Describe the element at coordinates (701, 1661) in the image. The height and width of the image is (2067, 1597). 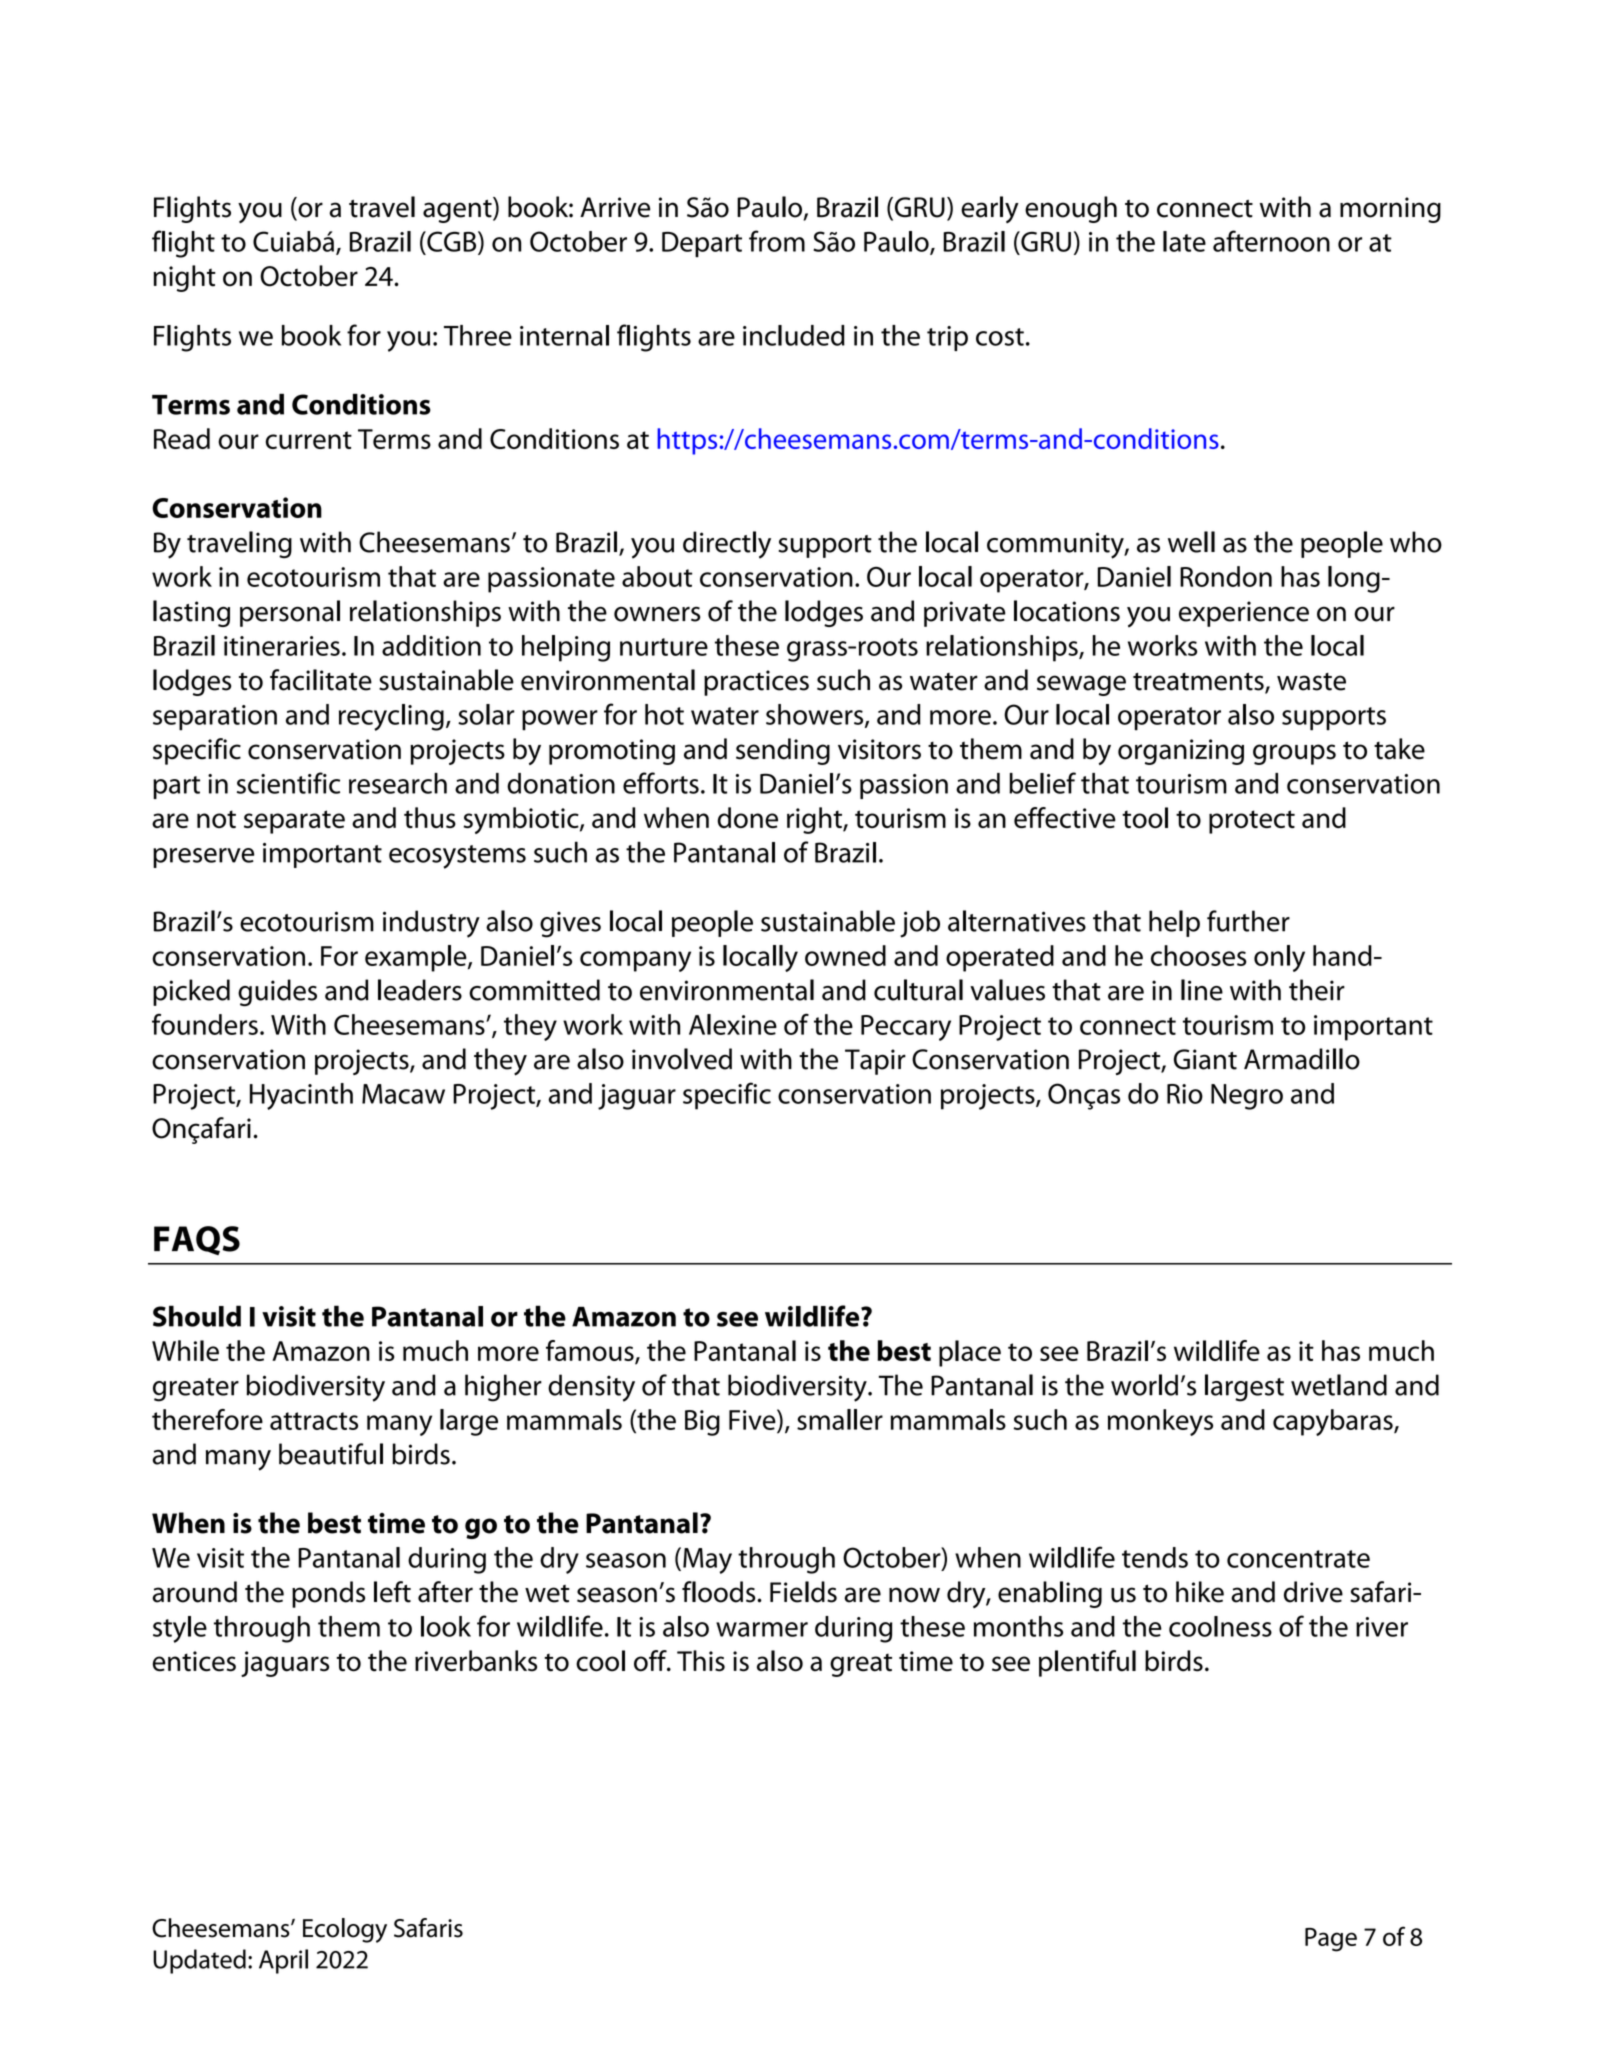
I see `This` at that location.
